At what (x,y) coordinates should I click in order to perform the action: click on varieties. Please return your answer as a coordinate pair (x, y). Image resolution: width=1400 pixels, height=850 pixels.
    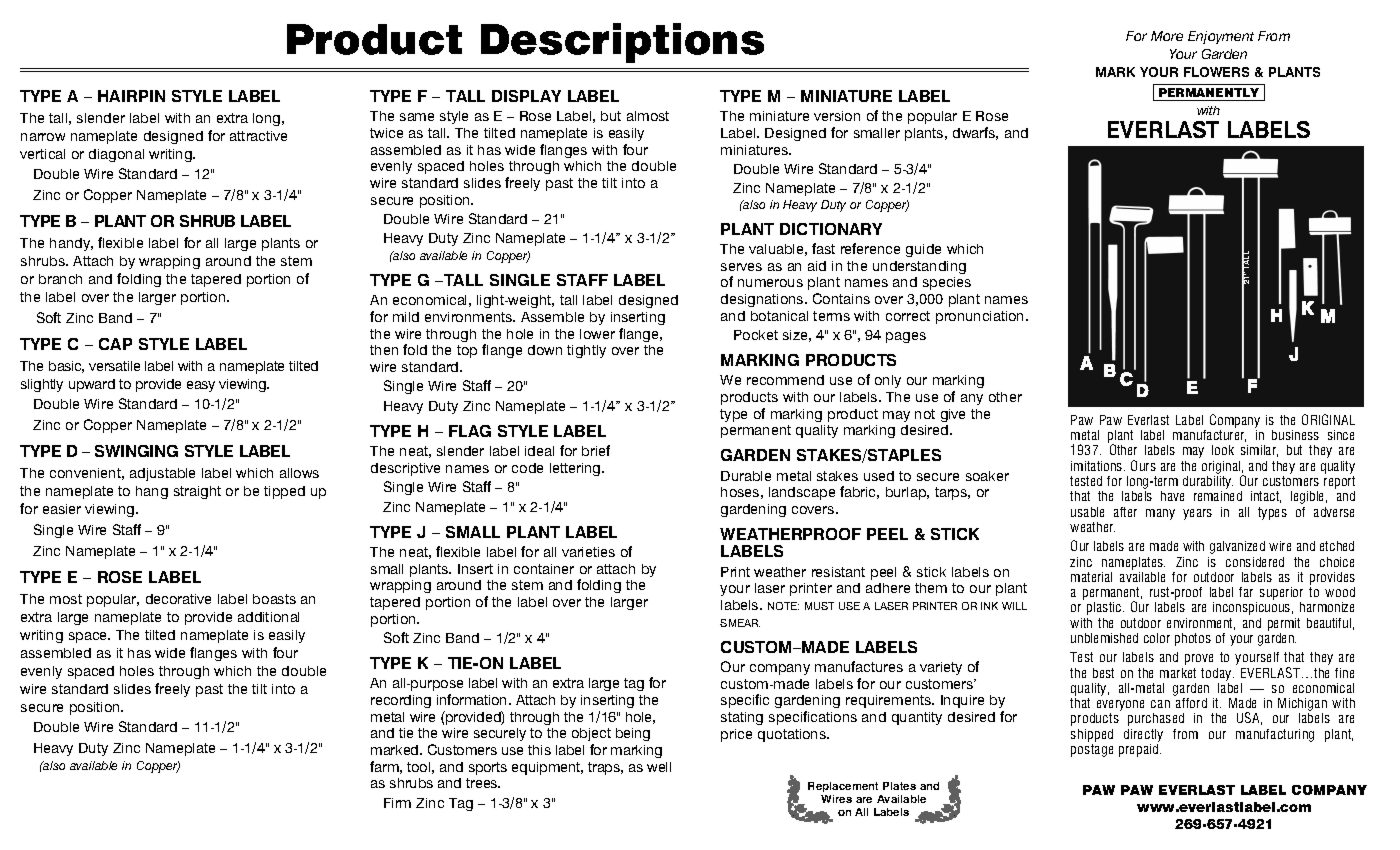
    Looking at the image, I should click on (588, 552).
